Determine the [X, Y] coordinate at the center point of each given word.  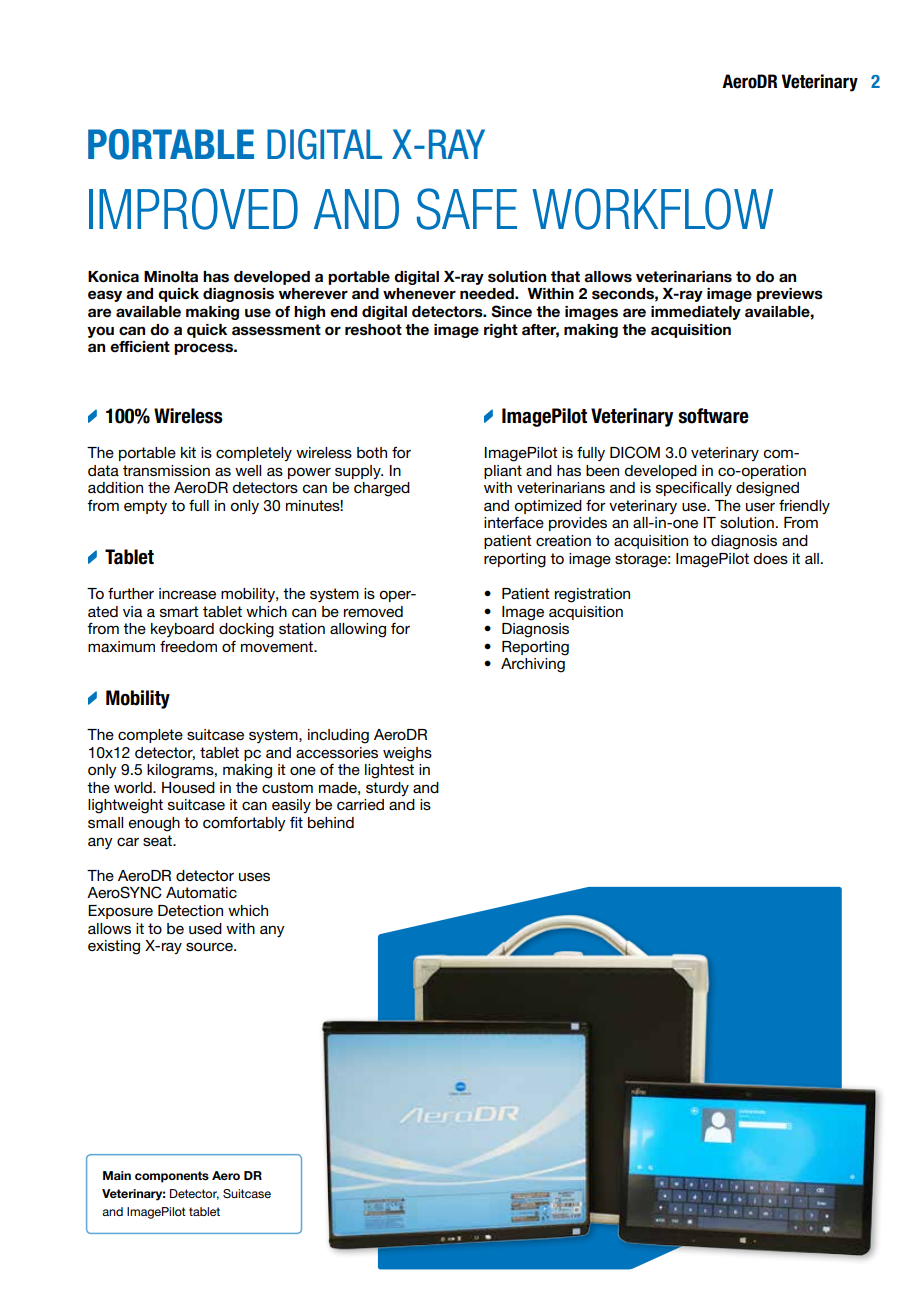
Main [117, 1175]
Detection [190, 910]
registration [592, 595]
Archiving [533, 665]
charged [382, 489]
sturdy [387, 789]
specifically [694, 489]
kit [188, 452]
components [172, 1177]
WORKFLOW [652, 209]
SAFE [467, 209]
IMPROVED [193, 209]
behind [331, 822]
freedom [188, 646]
